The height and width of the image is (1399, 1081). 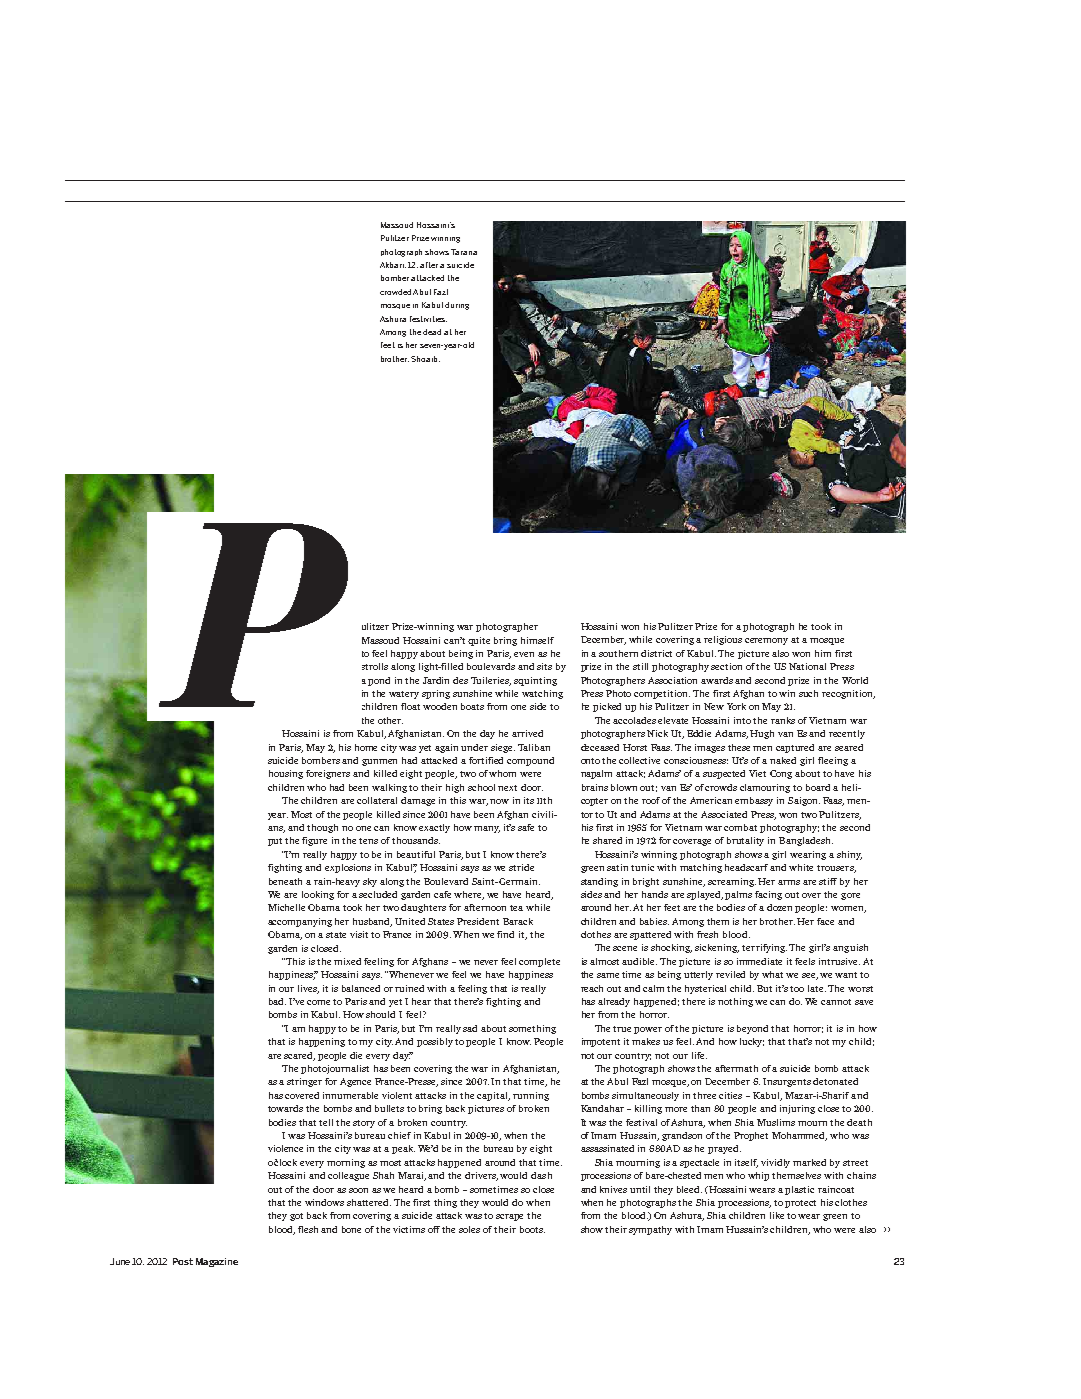 What do you see at coordinates (766, 641) in the image?
I see `ceremony` at bounding box center [766, 641].
